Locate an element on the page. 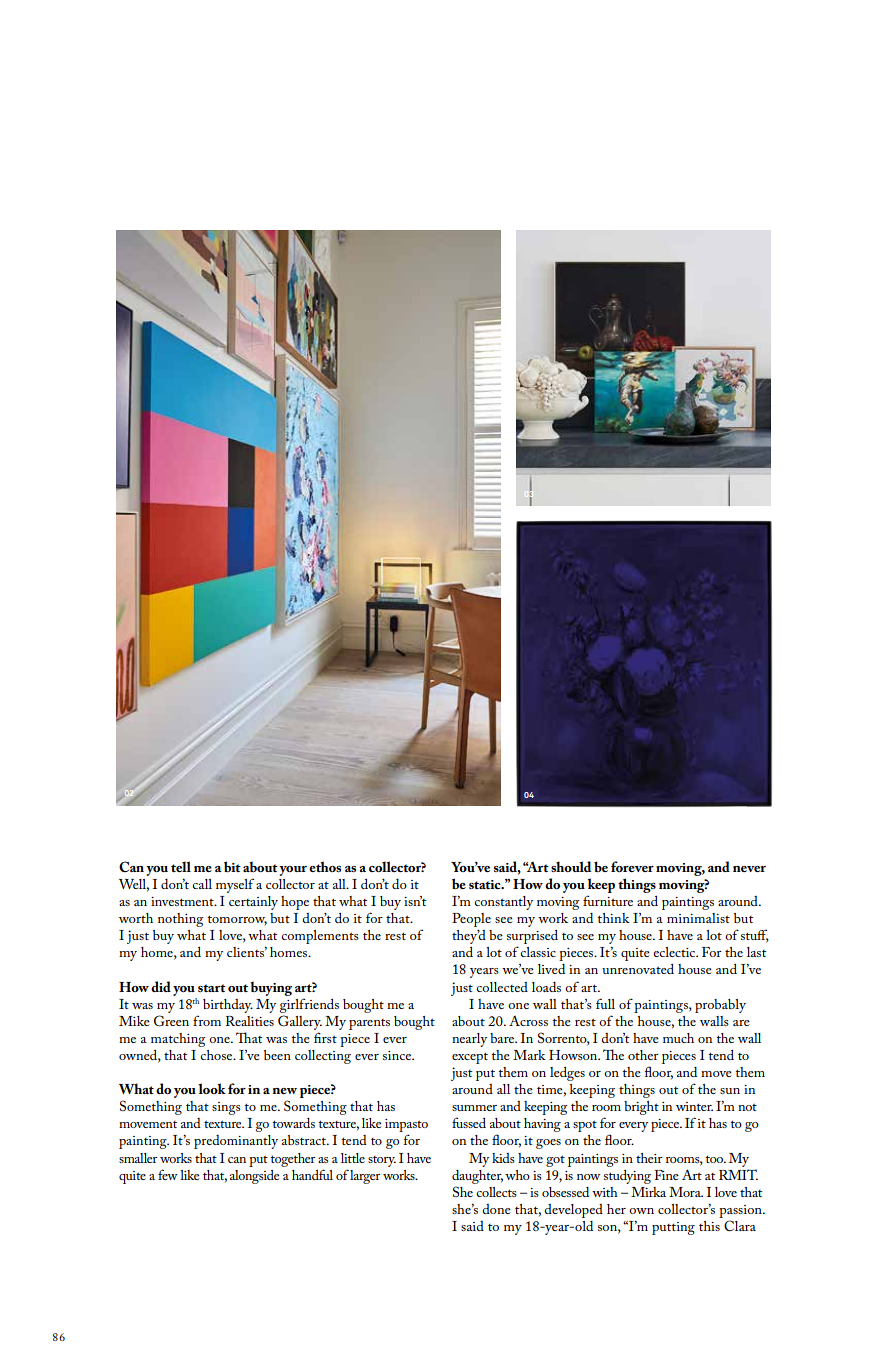 Image resolution: width=887 pixels, height=1372 pixels. call is located at coordinates (202, 884).
